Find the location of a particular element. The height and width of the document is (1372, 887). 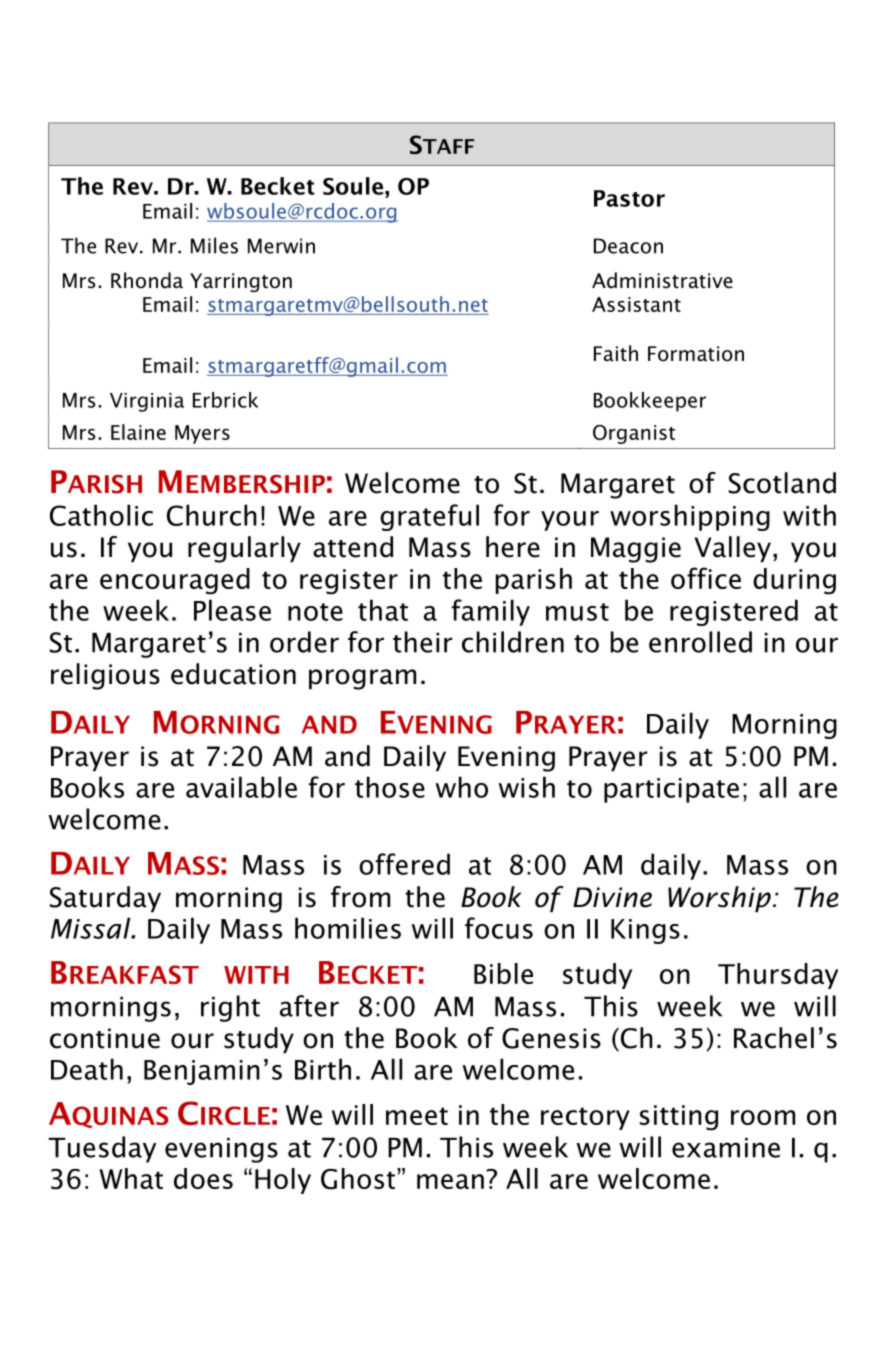

Administrative is located at coordinates (662, 280).
